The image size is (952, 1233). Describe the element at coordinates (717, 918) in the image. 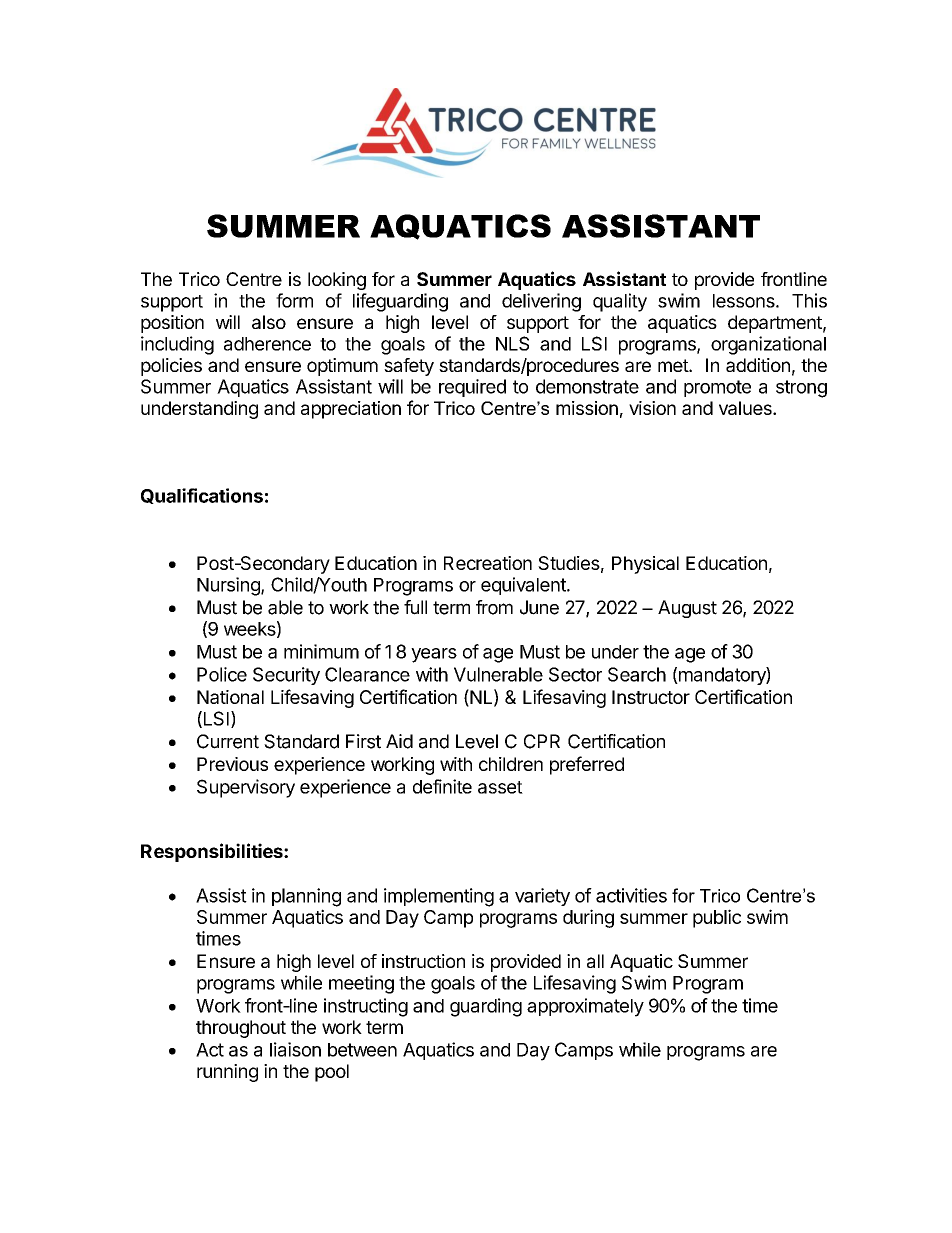

I see `public` at that location.
